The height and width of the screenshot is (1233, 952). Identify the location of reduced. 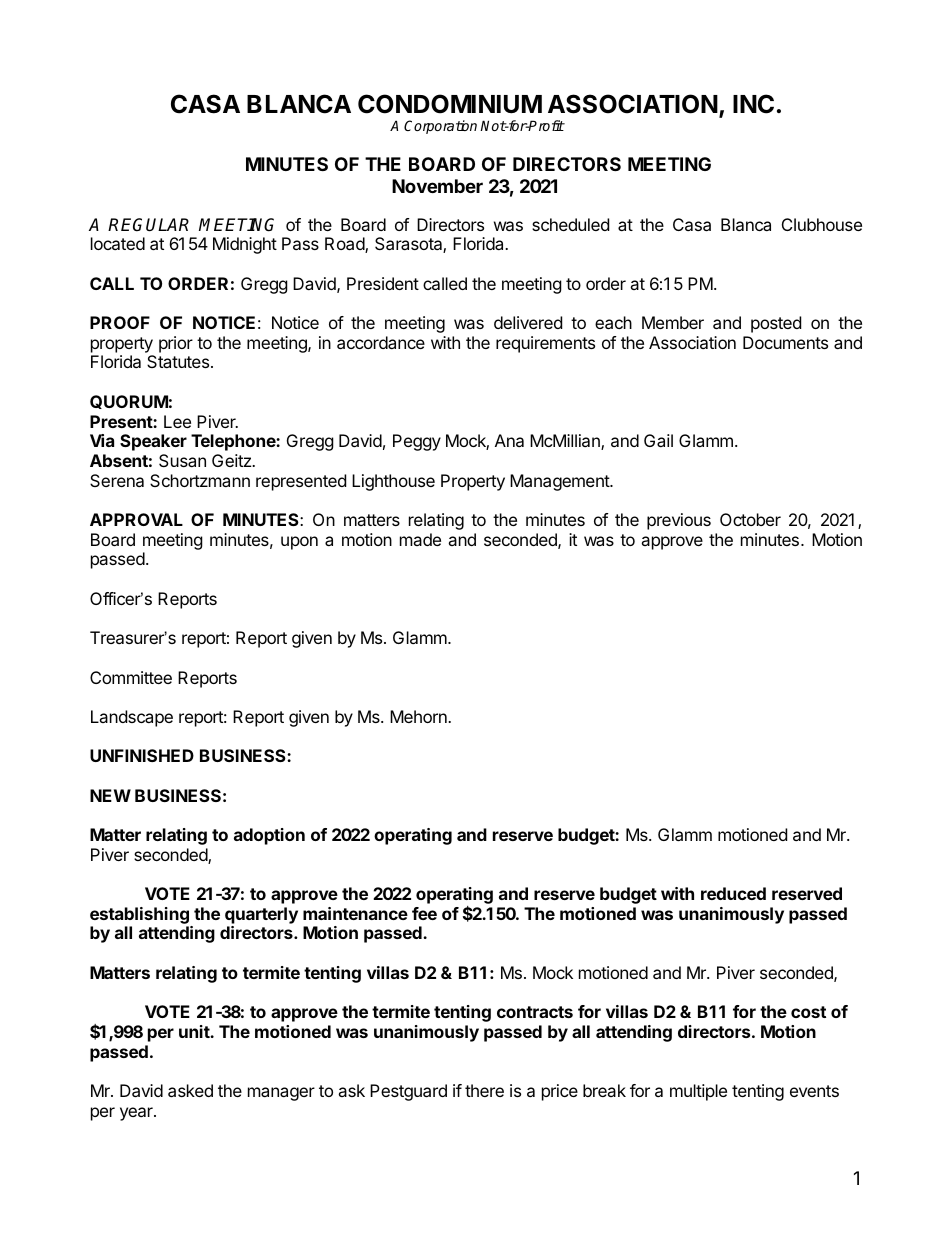
(733, 893).
